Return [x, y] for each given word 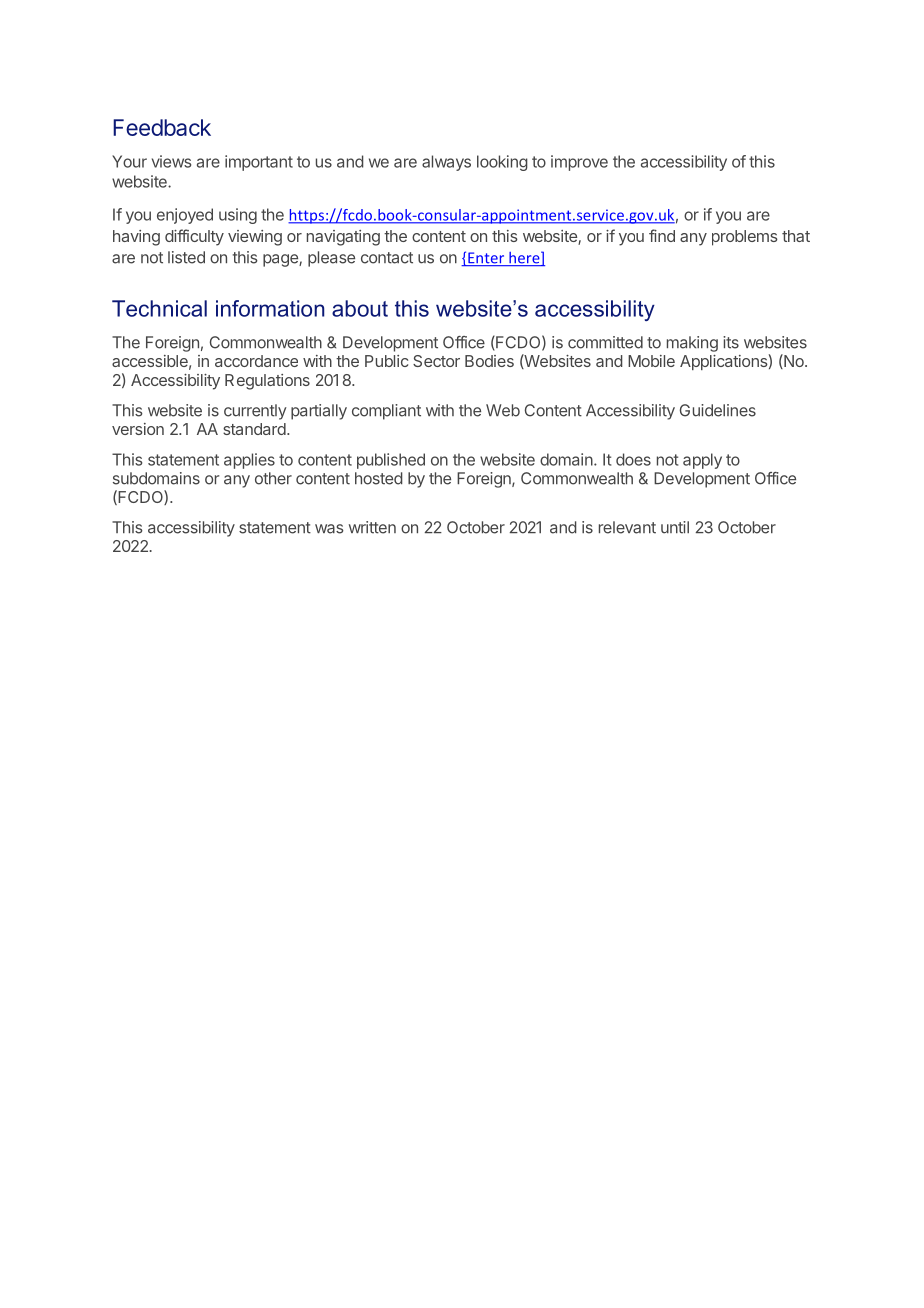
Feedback [162, 127]
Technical [159, 308]
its [731, 342]
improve [579, 163]
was [329, 529]
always [446, 163]
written [372, 527]
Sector [436, 361]
